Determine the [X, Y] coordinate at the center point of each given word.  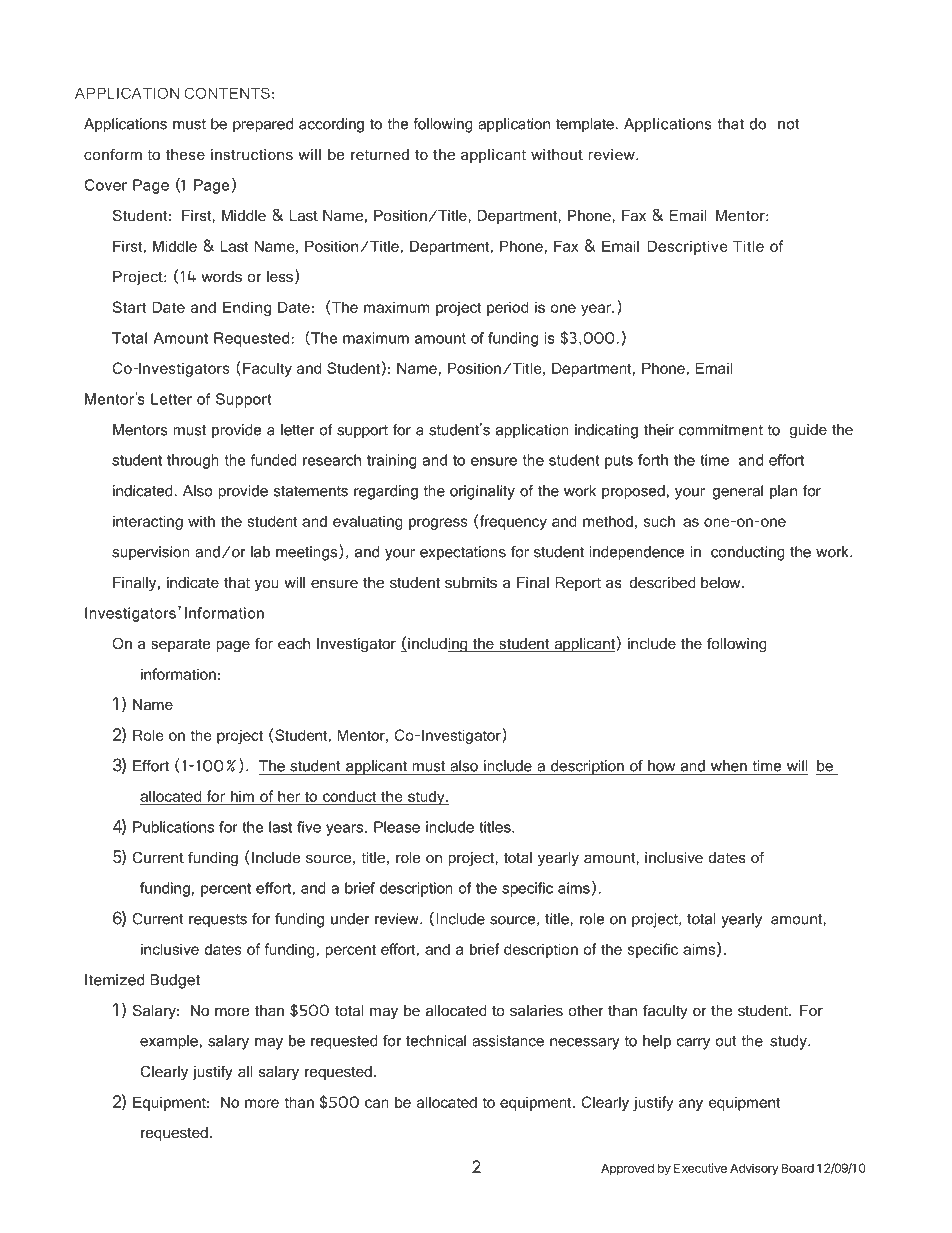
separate [181, 645]
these [185, 154]
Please [397, 827]
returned [380, 154]
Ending [247, 308]
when [729, 766]
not [789, 124]
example [169, 1042]
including [438, 645]
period [508, 308]
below [722, 582]
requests [218, 921]
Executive [700, 1168]
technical [436, 1041]
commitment [721, 430]
